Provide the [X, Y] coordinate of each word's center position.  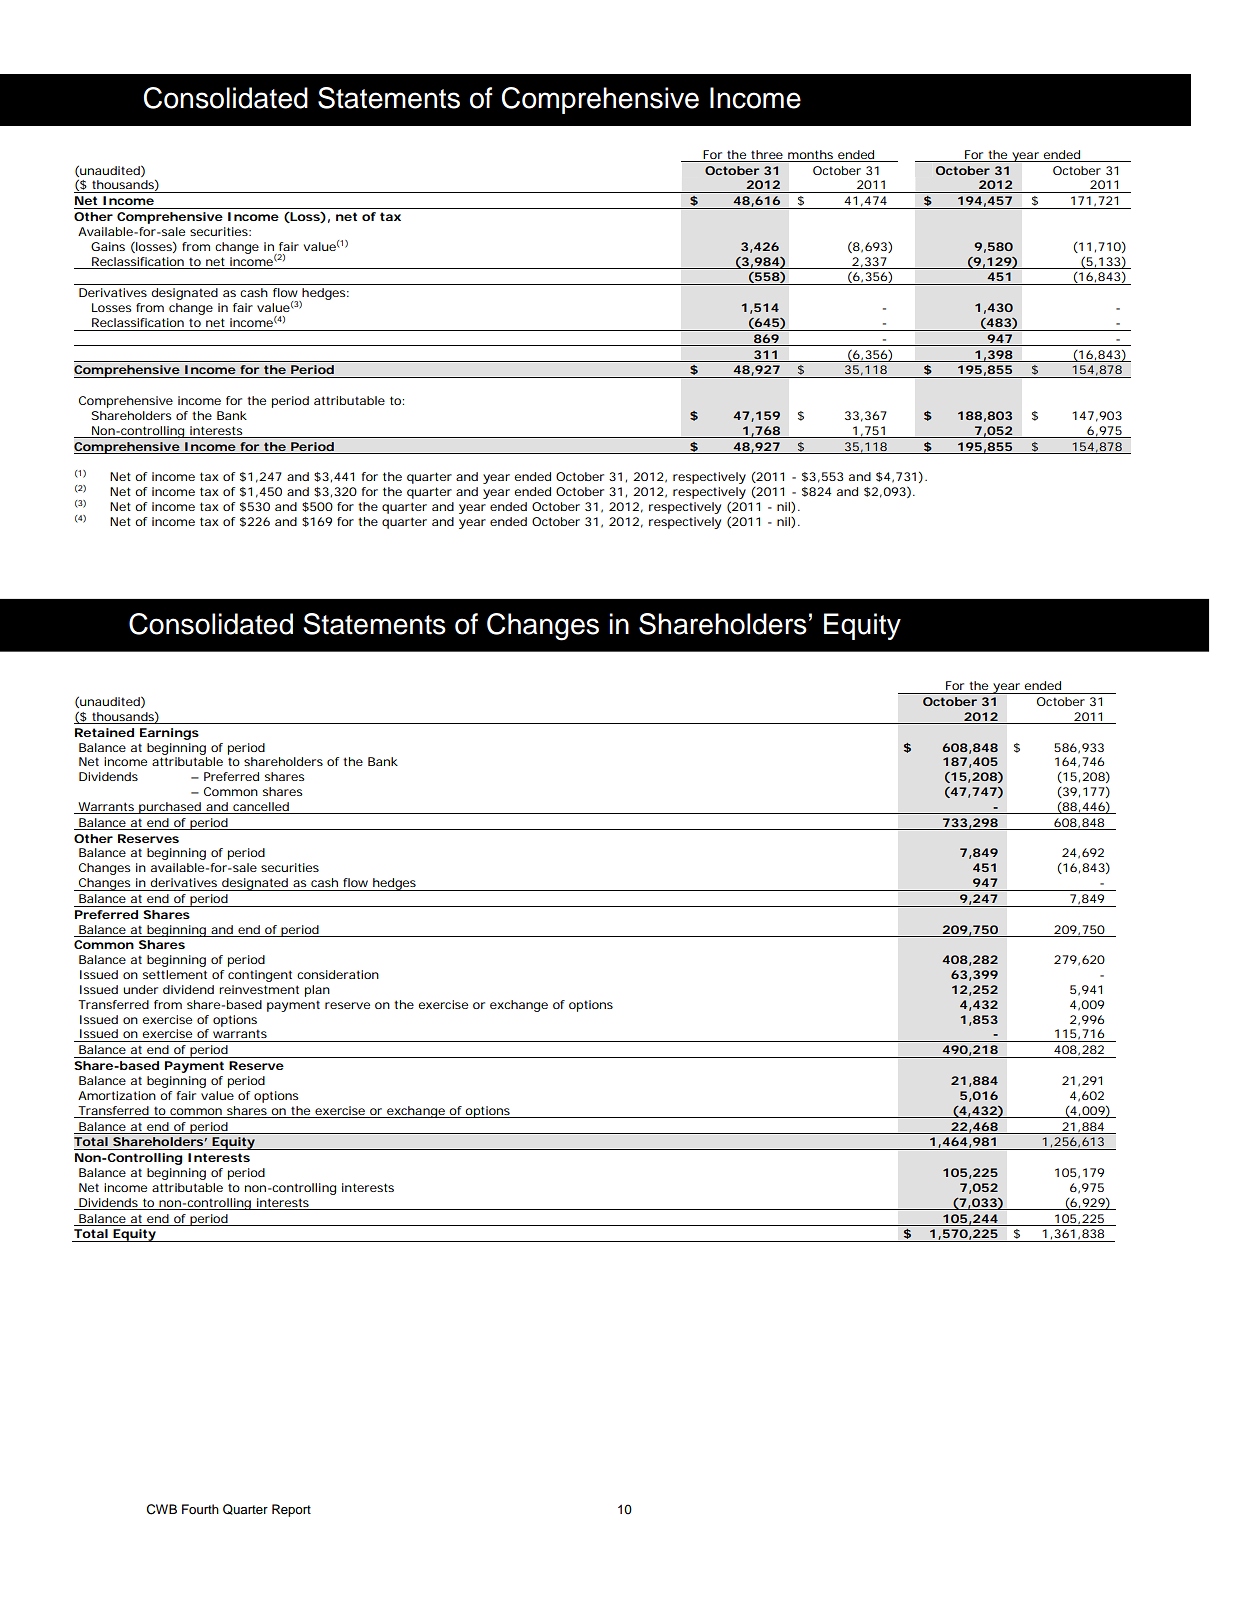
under [140, 989]
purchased [170, 808]
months [810, 154]
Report [291, 1510]
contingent [260, 976]
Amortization [117, 1095]
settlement [175, 974]
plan [317, 991]
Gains [108, 246]
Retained [104, 732]
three [767, 154]
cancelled [261, 806]
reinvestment [259, 989]
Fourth [200, 1509]
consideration [338, 974]
